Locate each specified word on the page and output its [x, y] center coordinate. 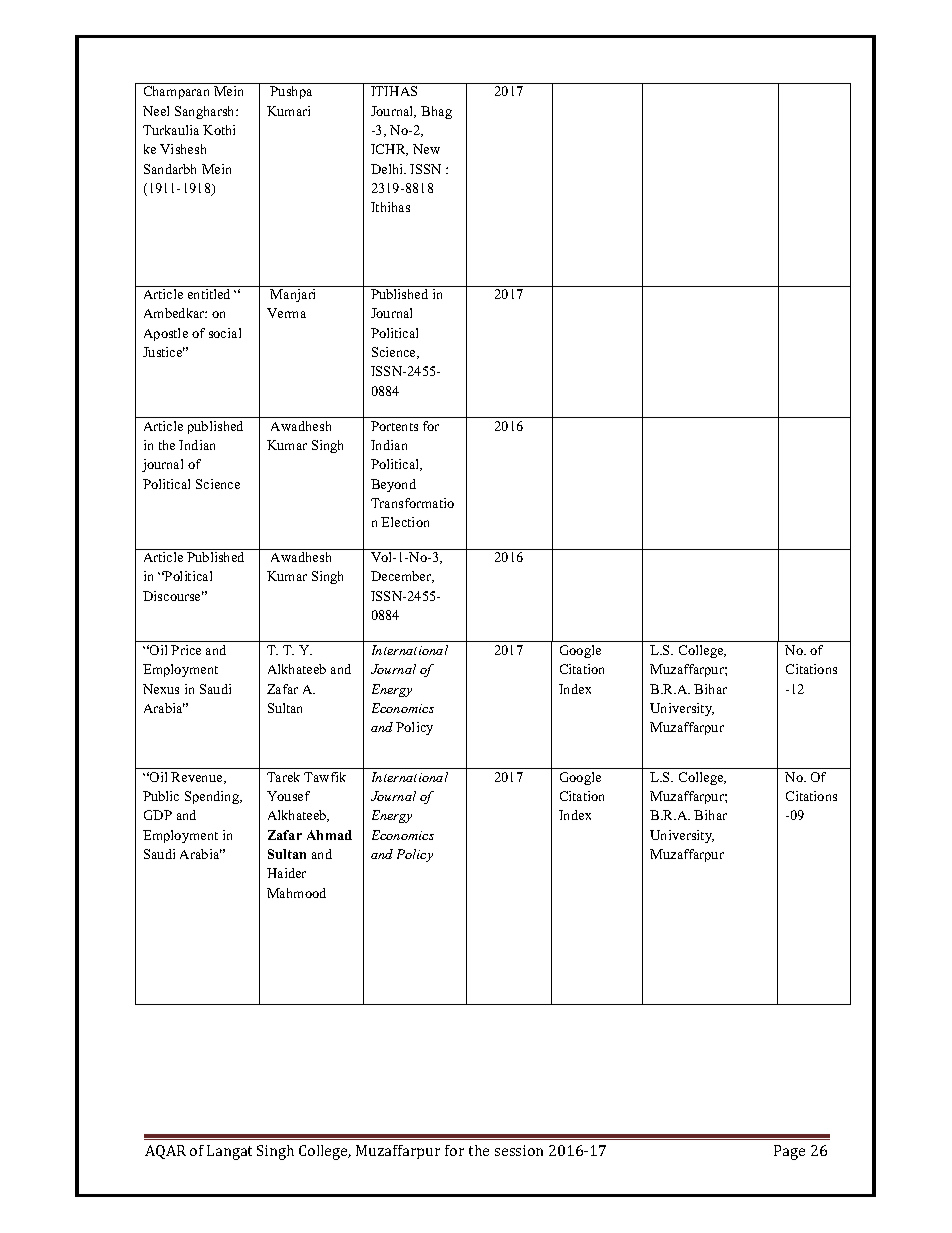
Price [186, 650]
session [519, 1150]
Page [789, 1152]
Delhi [388, 169]
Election [405, 522]
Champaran [176, 92]
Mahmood [296, 893]
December [402, 577]
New [426, 149]
